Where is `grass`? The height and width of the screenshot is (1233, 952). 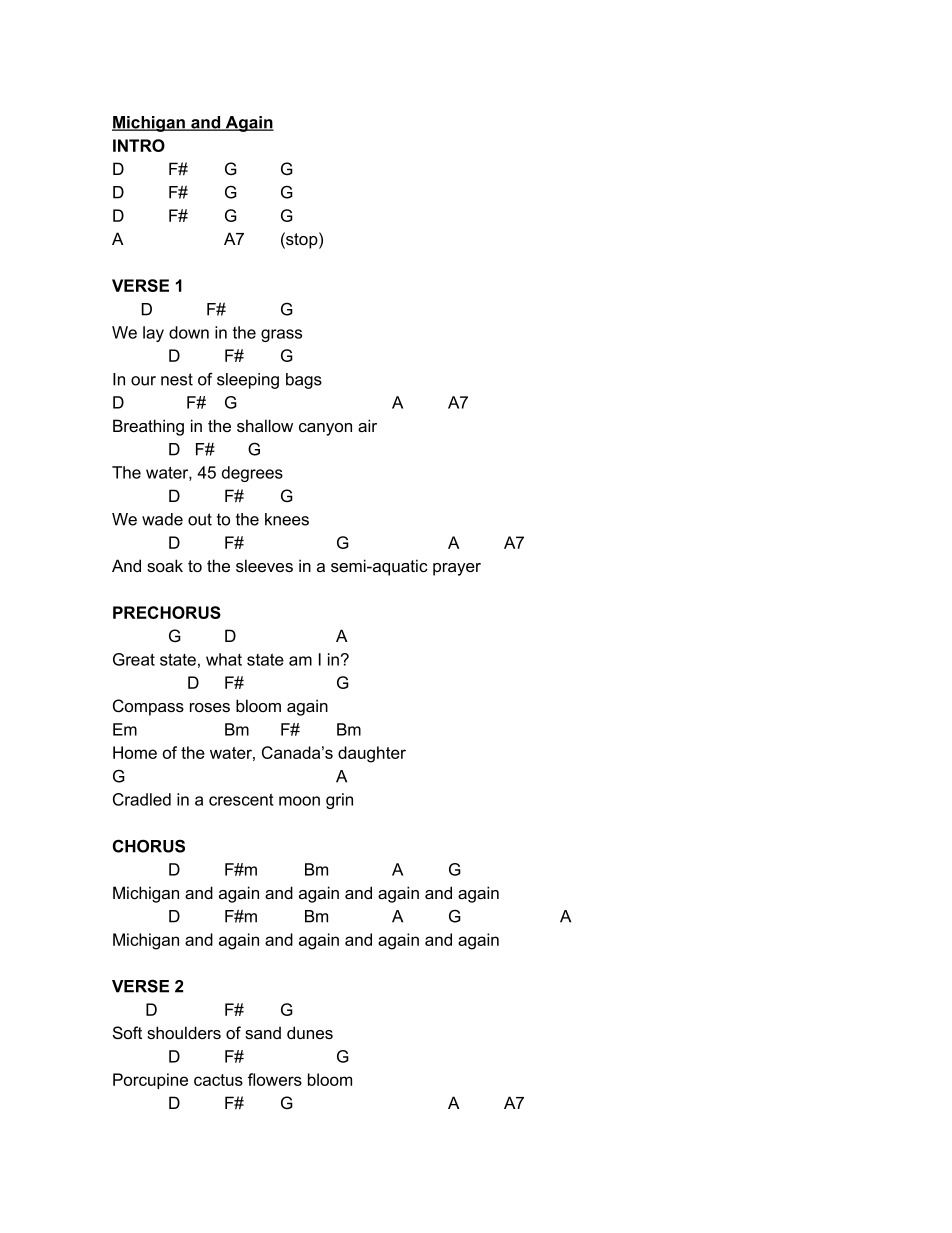 grass is located at coordinates (281, 335).
